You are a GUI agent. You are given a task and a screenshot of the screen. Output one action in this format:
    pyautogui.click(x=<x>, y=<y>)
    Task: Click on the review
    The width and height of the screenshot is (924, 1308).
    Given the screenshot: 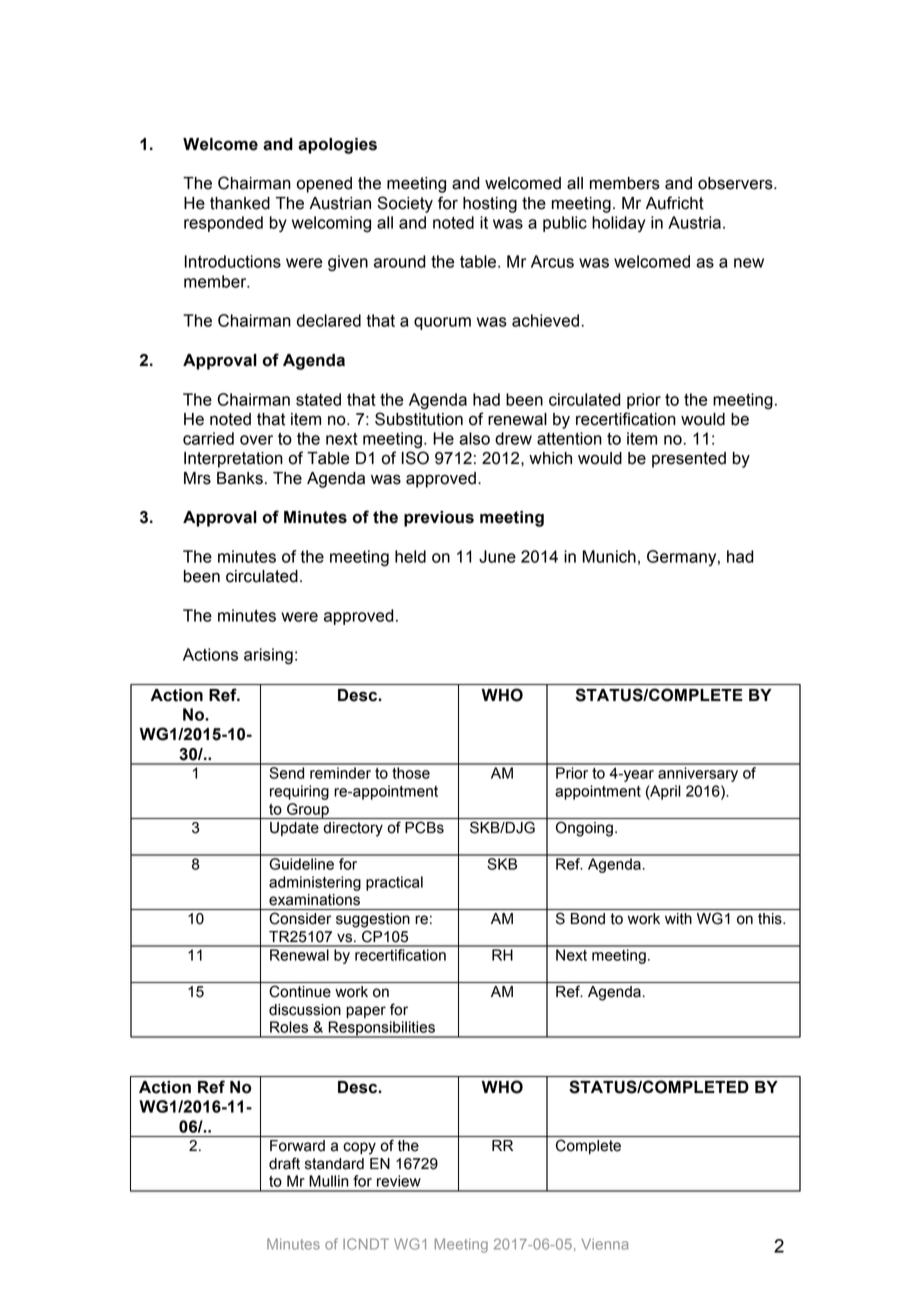 What is the action you would take?
    pyautogui.click(x=399, y=1181)
